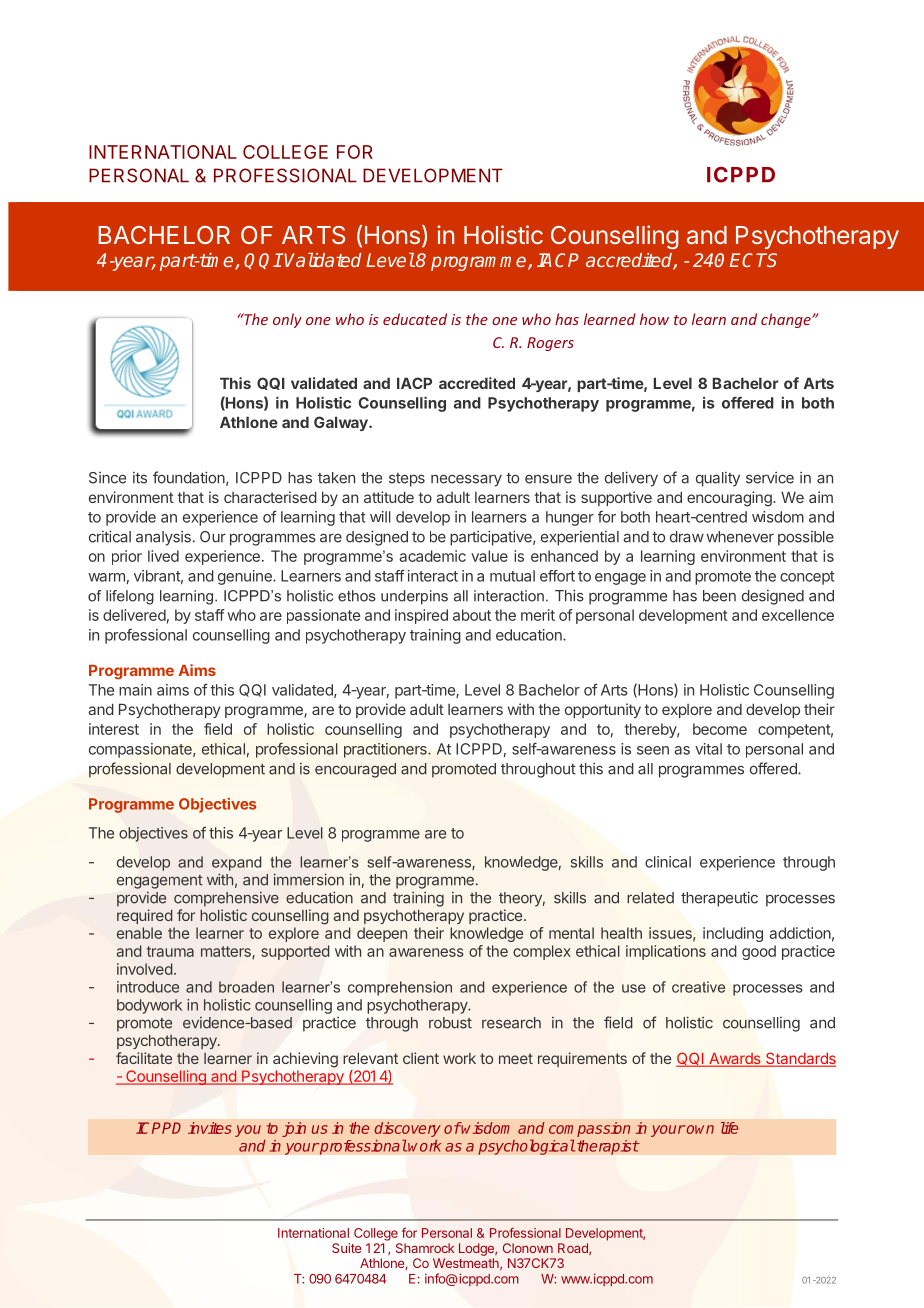 The height and width of the document is (1308, 924). What do you see at coordinates (163, 538) in the document?
I see `analysis` at bounding box center [163, 538].
